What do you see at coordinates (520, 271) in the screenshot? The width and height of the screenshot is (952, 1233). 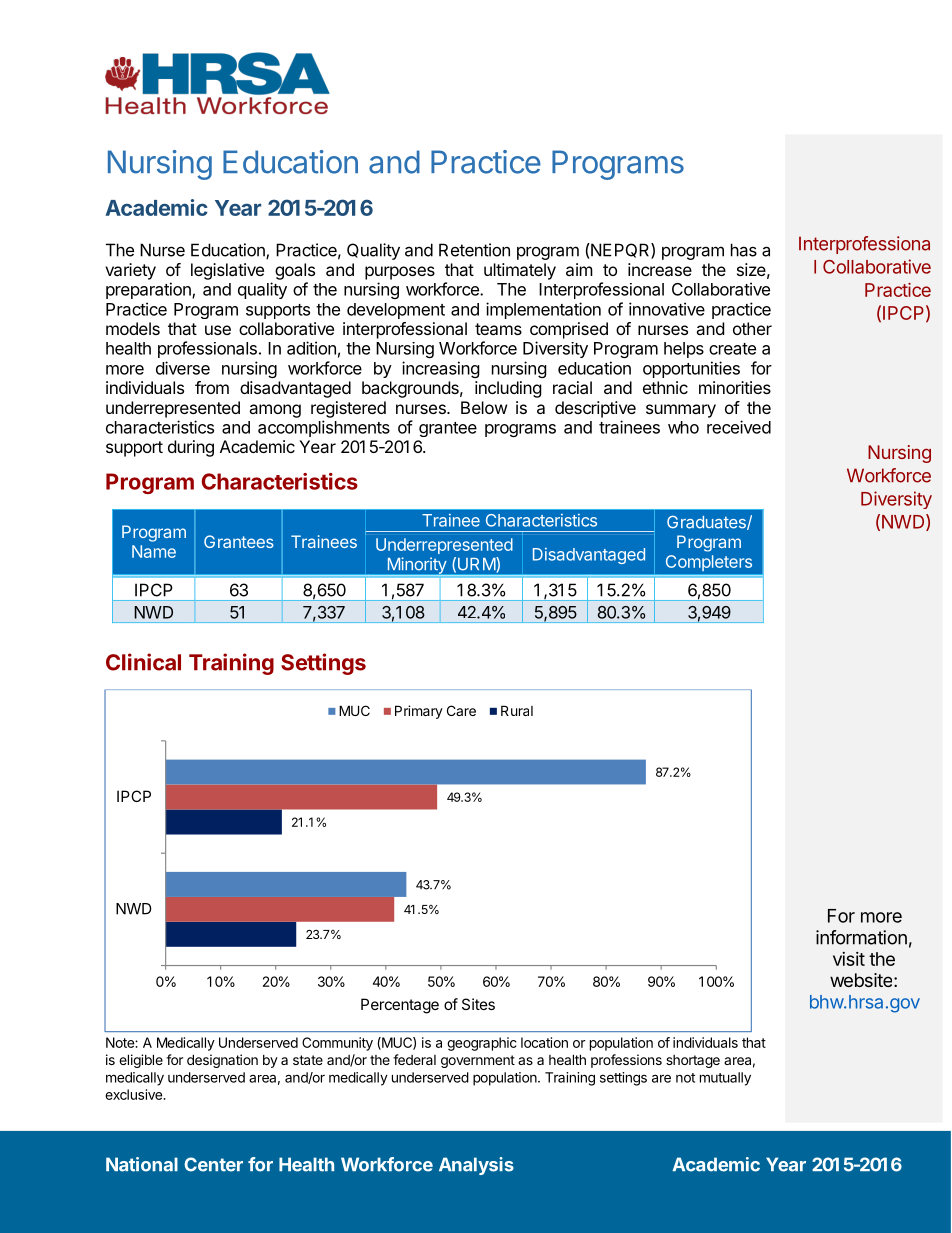 I see `ultimately` at bounding box center [520, 271].
